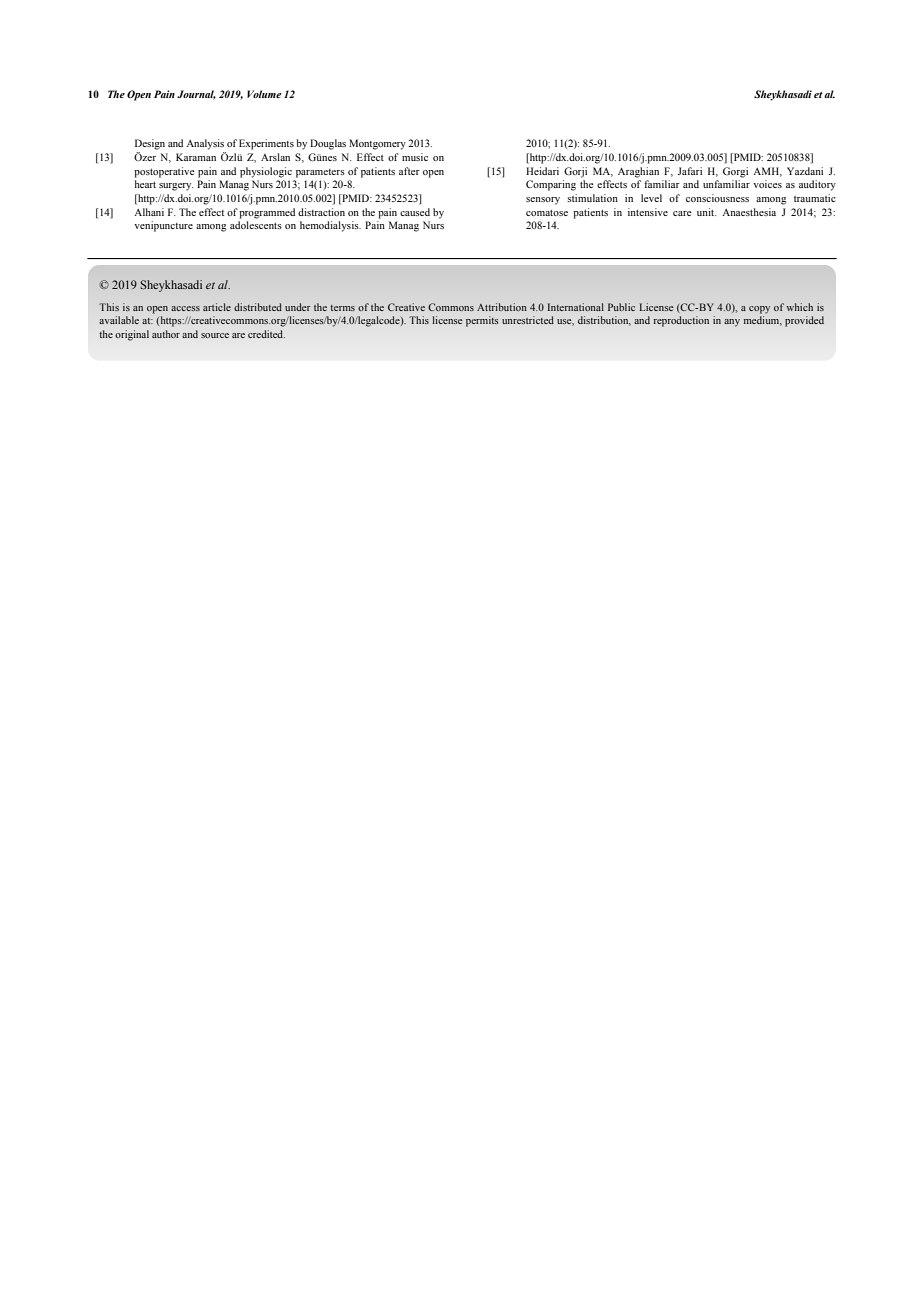 The image size is (924, 1308). Describe the element at coordinates (196, 95) in the document. I see `Journal` at that location.
